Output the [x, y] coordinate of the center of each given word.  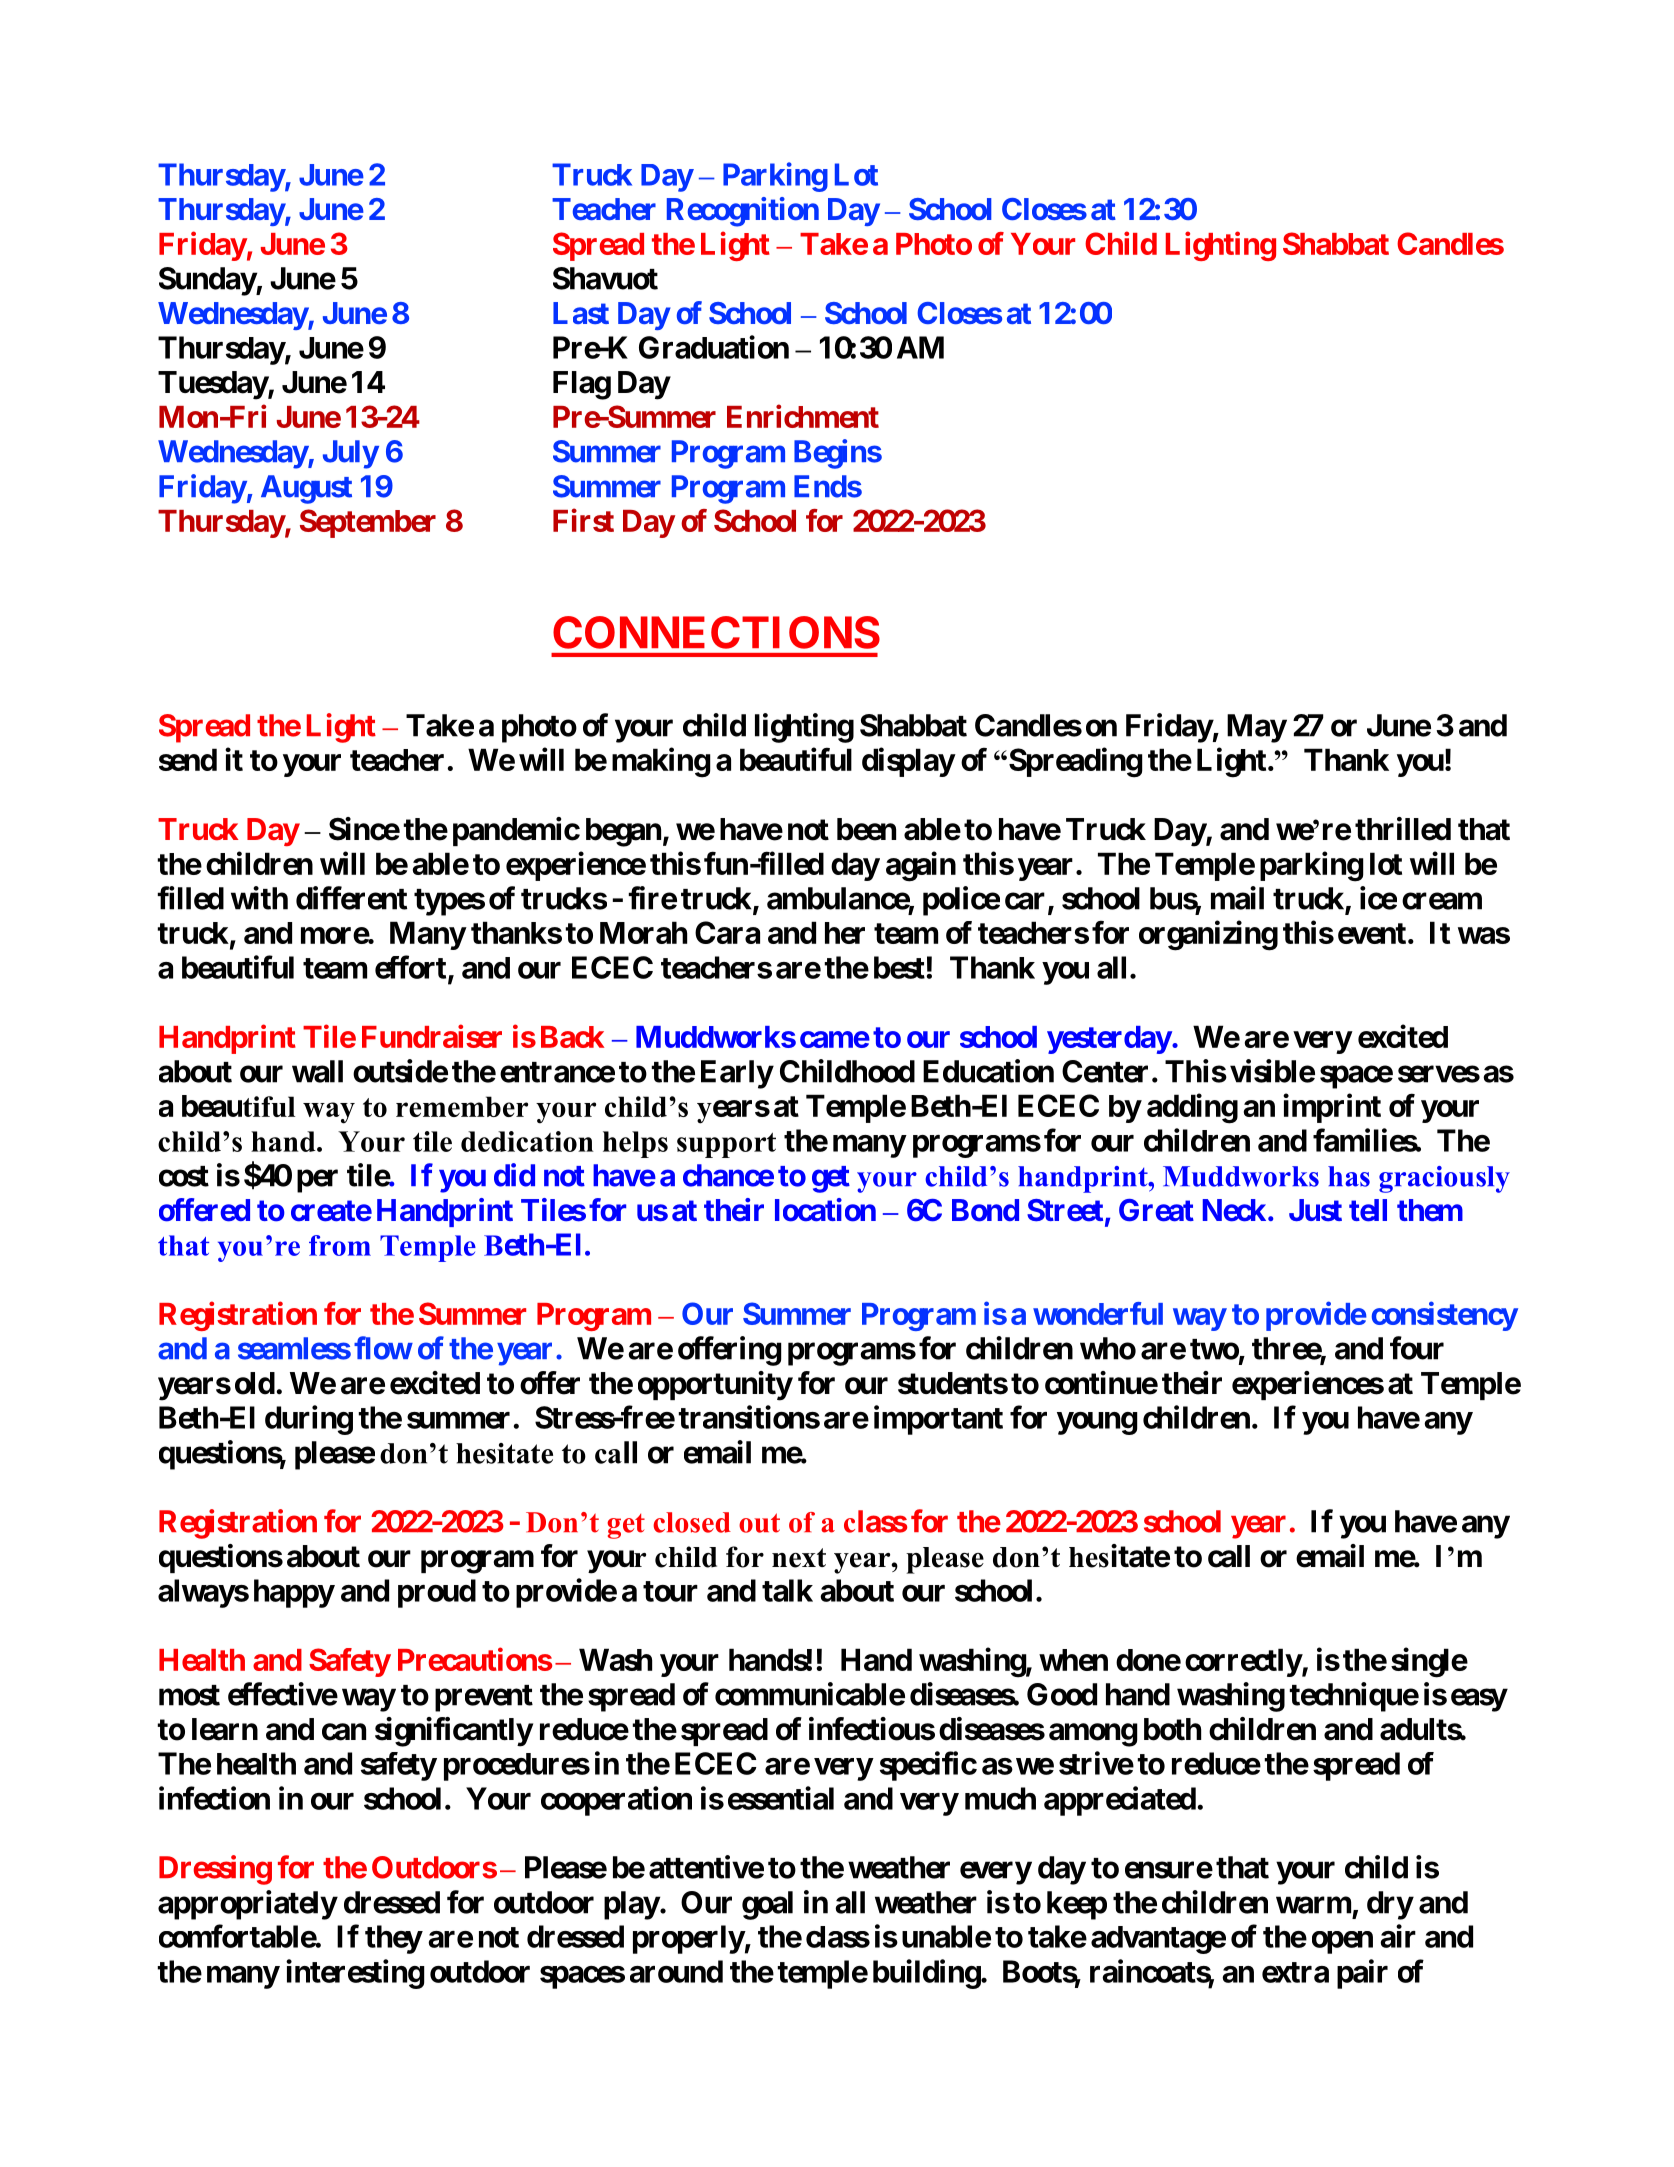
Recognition [743, 212]
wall [317, 1071]
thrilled [1403, 829]
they [393, 1939]
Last [581, 313]
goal [767, 1905]
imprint [1332, 1108]
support [726, 1145]
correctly [1243, 1662]
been [866, 829]
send [188, 759]
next [799, 1558]
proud [437, 1593]
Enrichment [803, 416]
